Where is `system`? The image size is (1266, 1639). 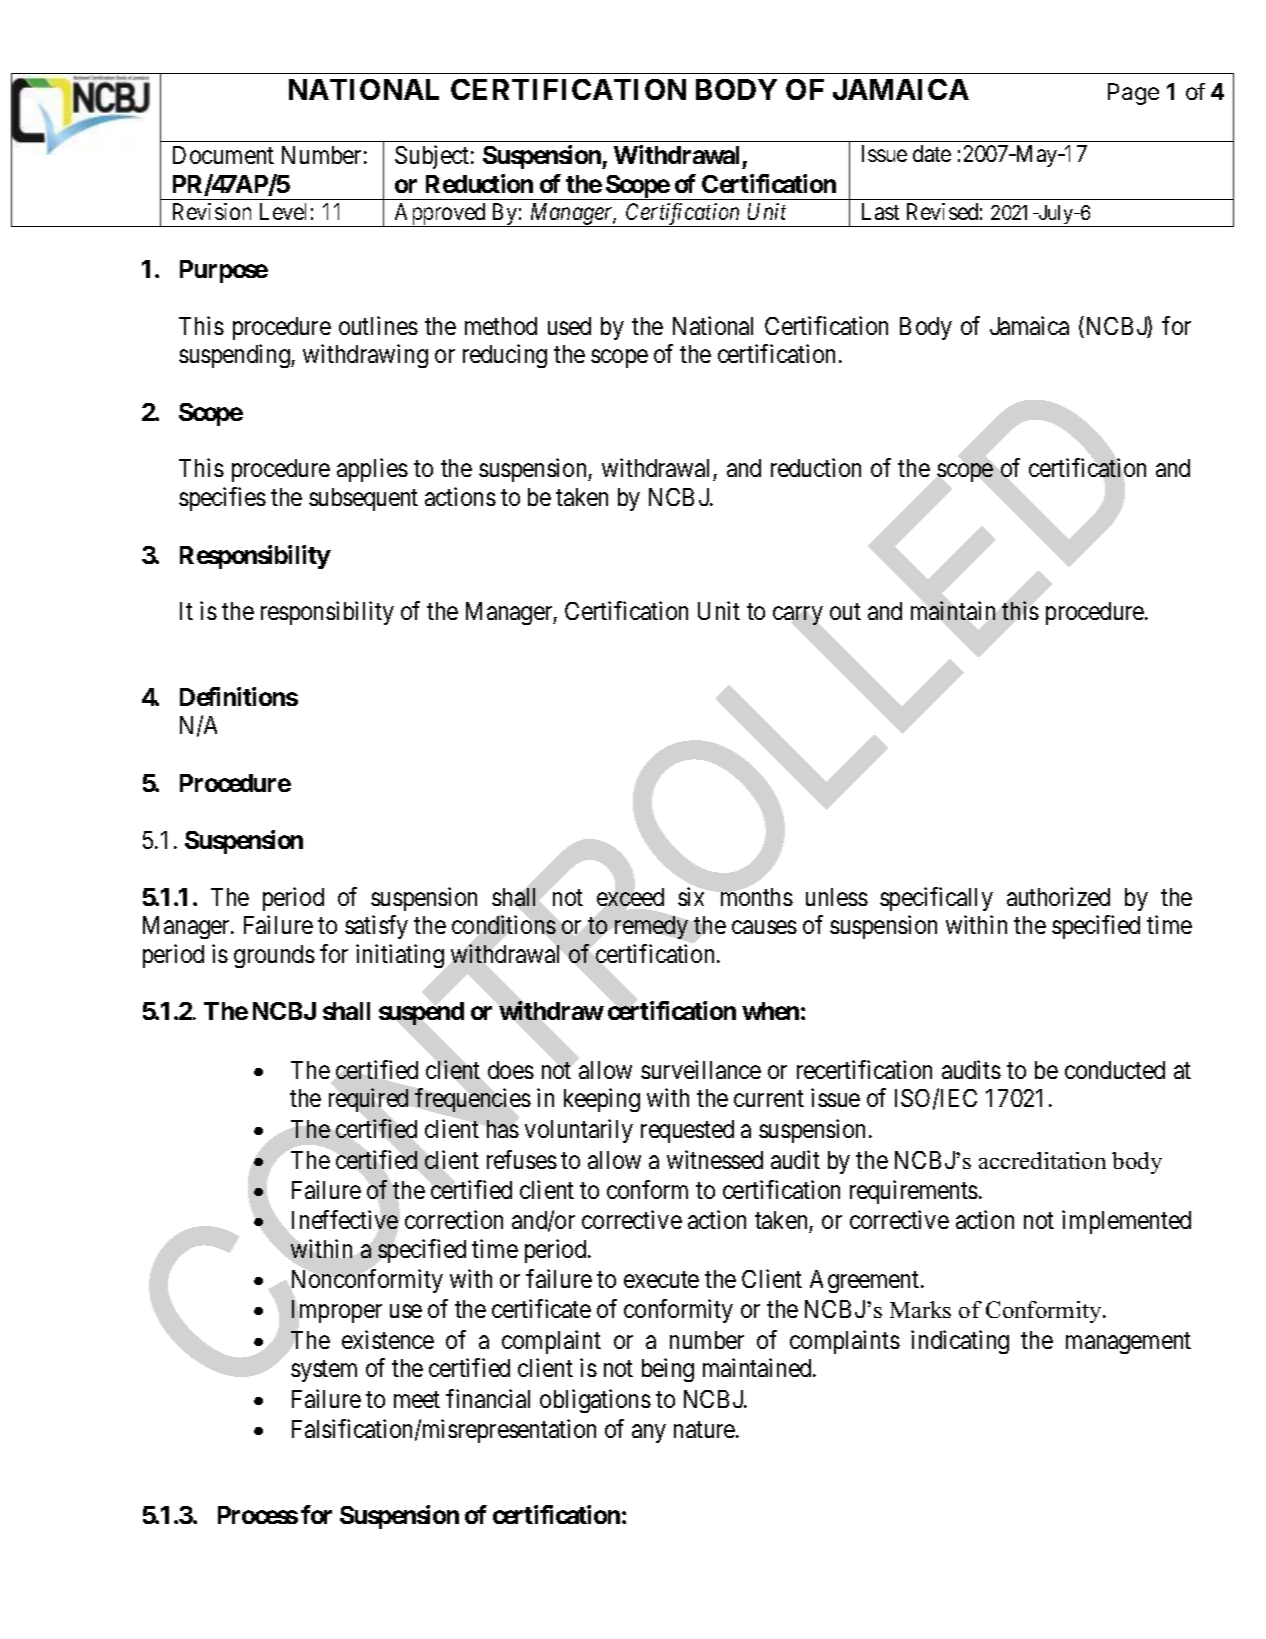
system is located at coordinates (324, 1371).
